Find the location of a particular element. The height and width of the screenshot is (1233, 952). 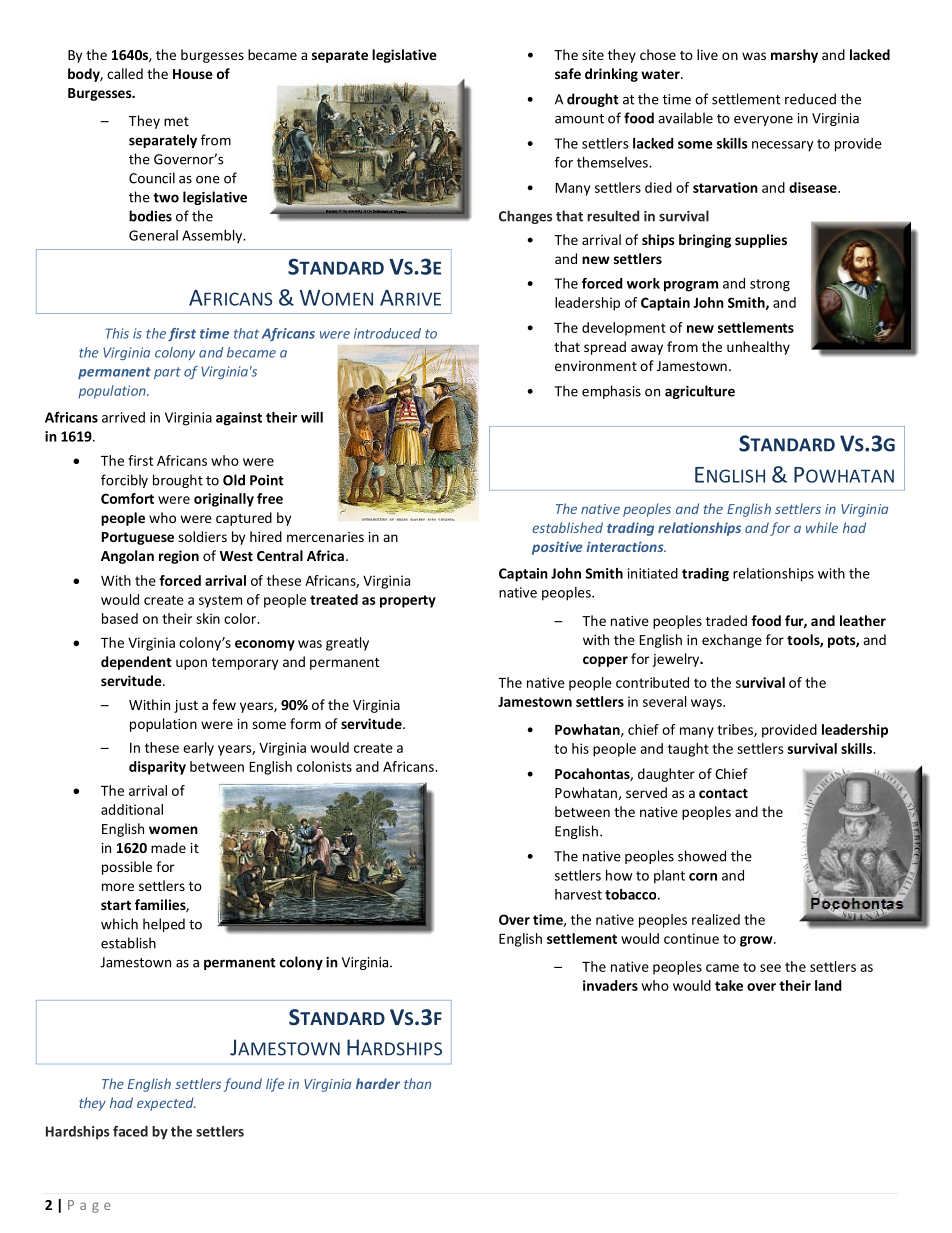

take is located at coordinates (729, 985).
